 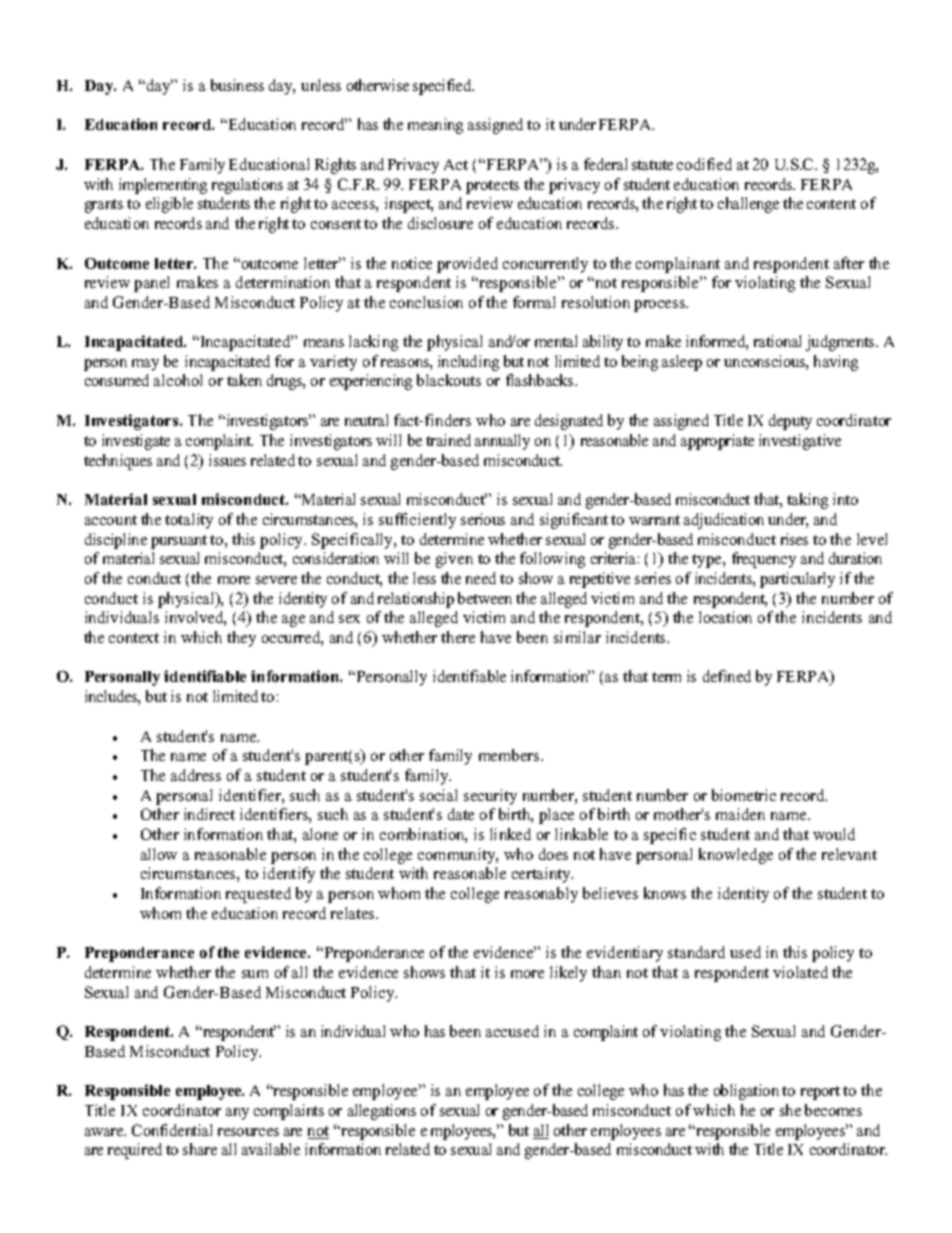 I want to click on meaning, so click(x=435, y=126).
